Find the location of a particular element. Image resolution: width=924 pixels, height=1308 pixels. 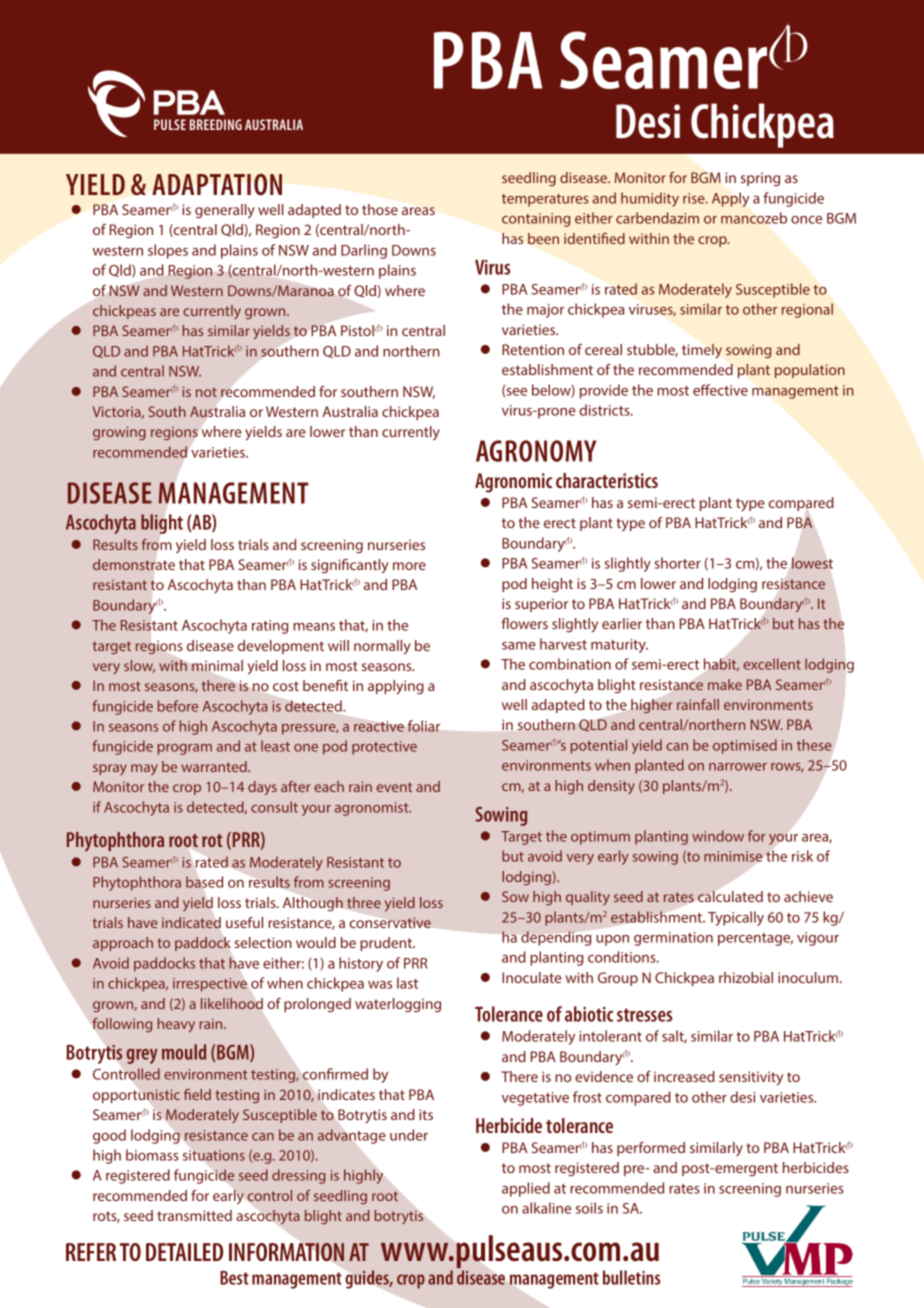

spring is located at coordinates (760, 179).
